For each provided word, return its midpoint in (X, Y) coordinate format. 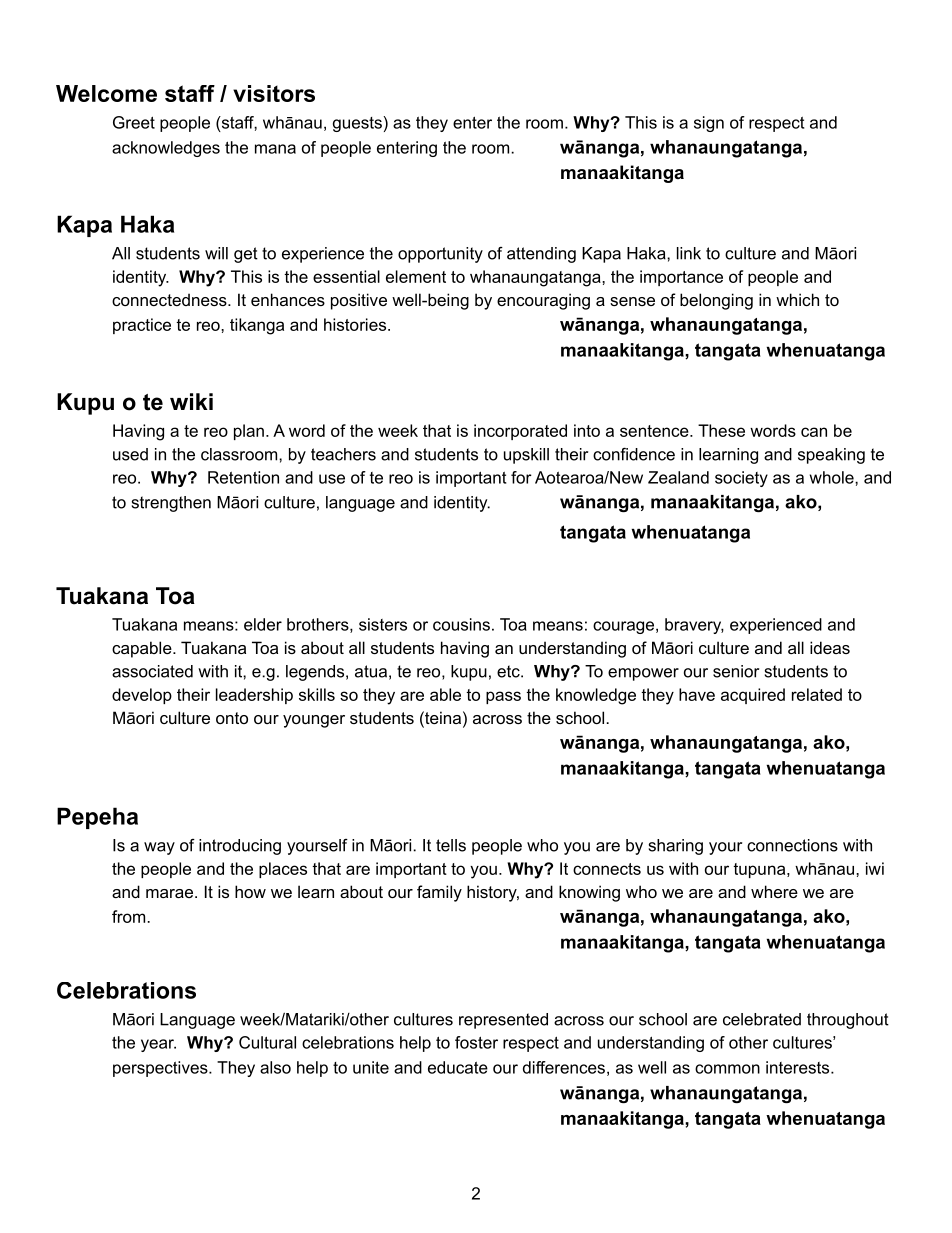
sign (709, 124)
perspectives (161, 1069)
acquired (753, 696)
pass (503, 697)
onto (232, 718)
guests (358, 124)
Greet (134, 122)
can (814, 432)
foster (476, 1042)
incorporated (520, 432)
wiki (191, 401)
